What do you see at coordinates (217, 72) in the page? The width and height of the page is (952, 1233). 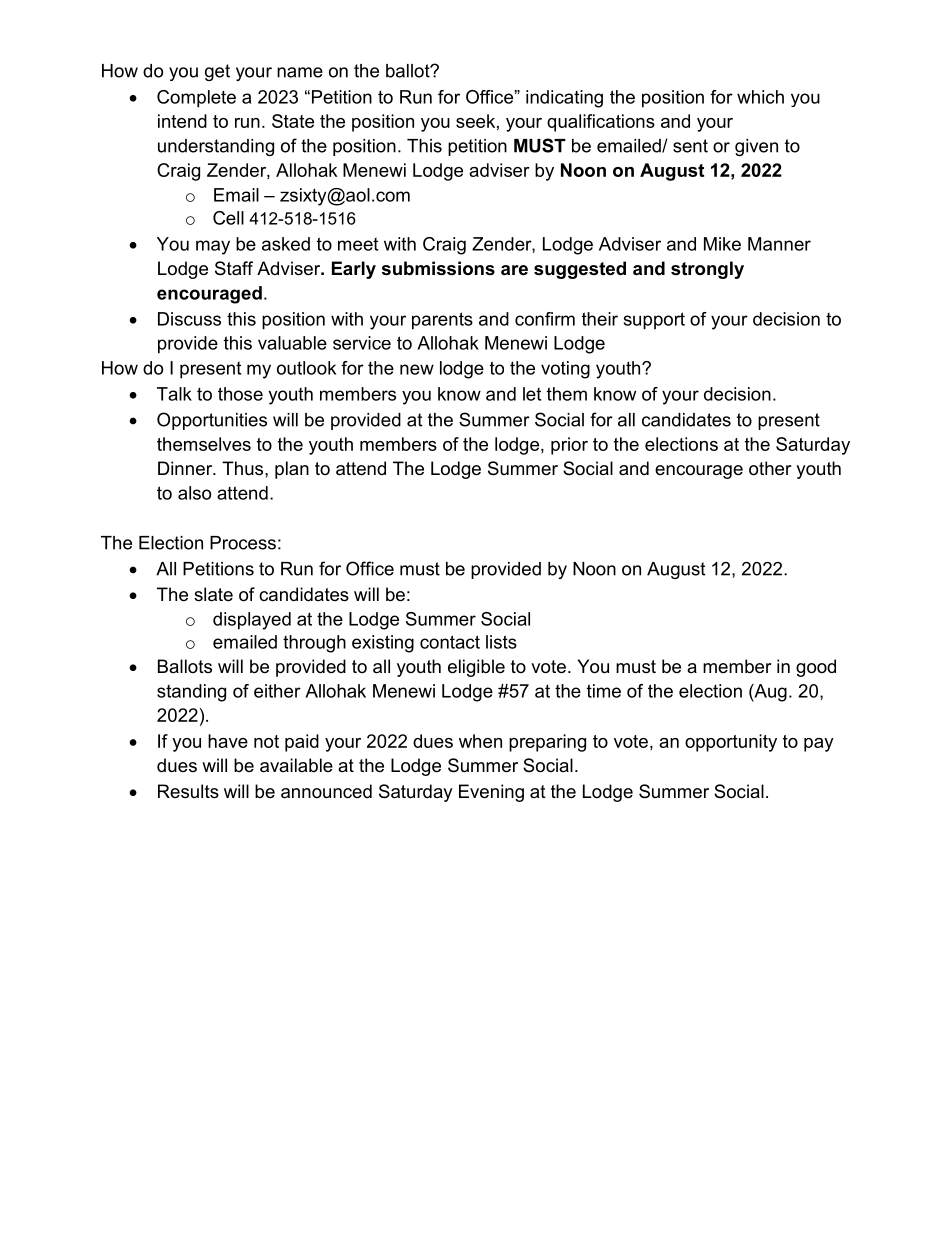 I see `get` at bounding box center [217, 72].
